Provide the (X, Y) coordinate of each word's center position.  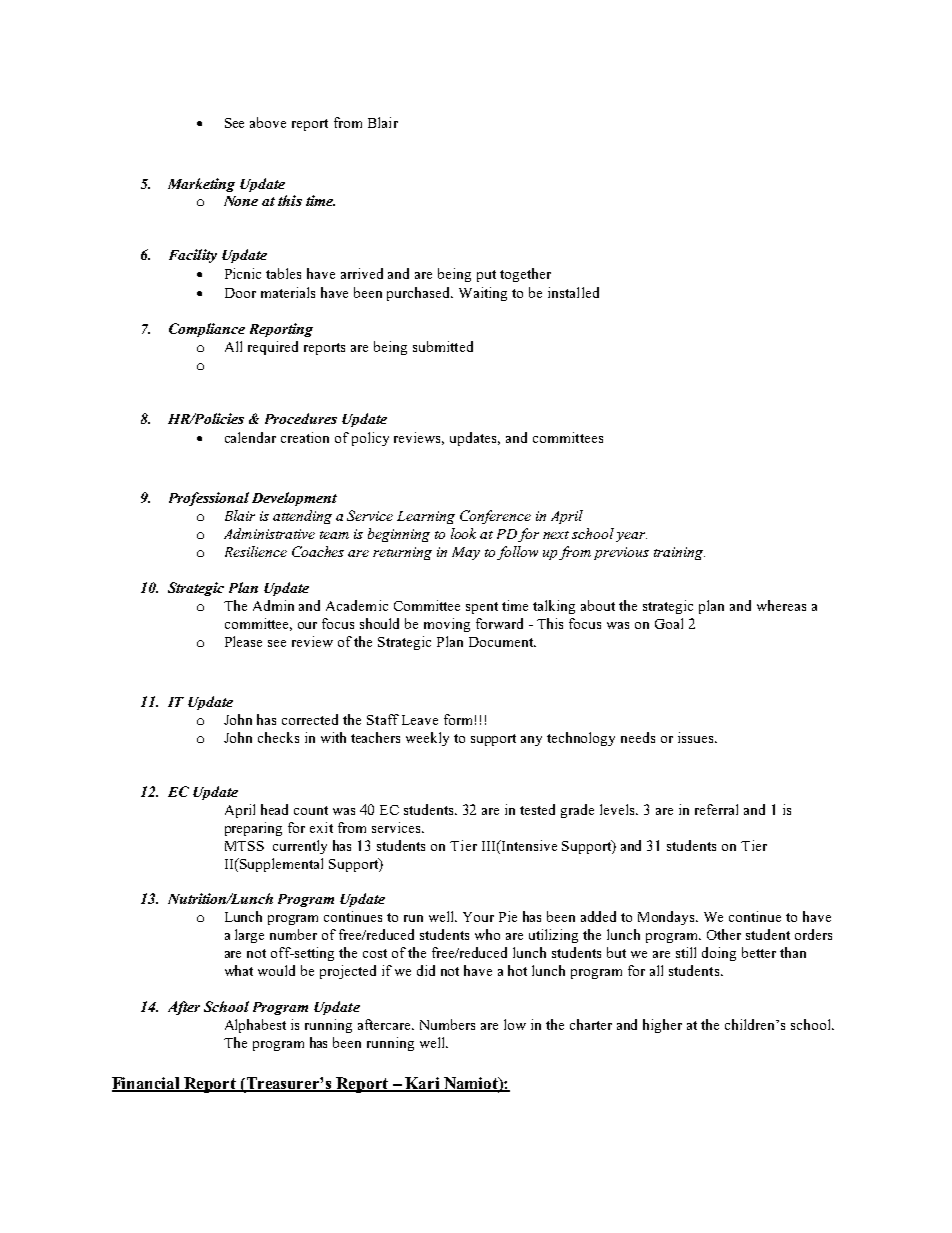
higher (662, 1026)
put (486, 276)
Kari (422, 1084)
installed (573, 292)
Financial (147, 1084)
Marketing (201, 185)
